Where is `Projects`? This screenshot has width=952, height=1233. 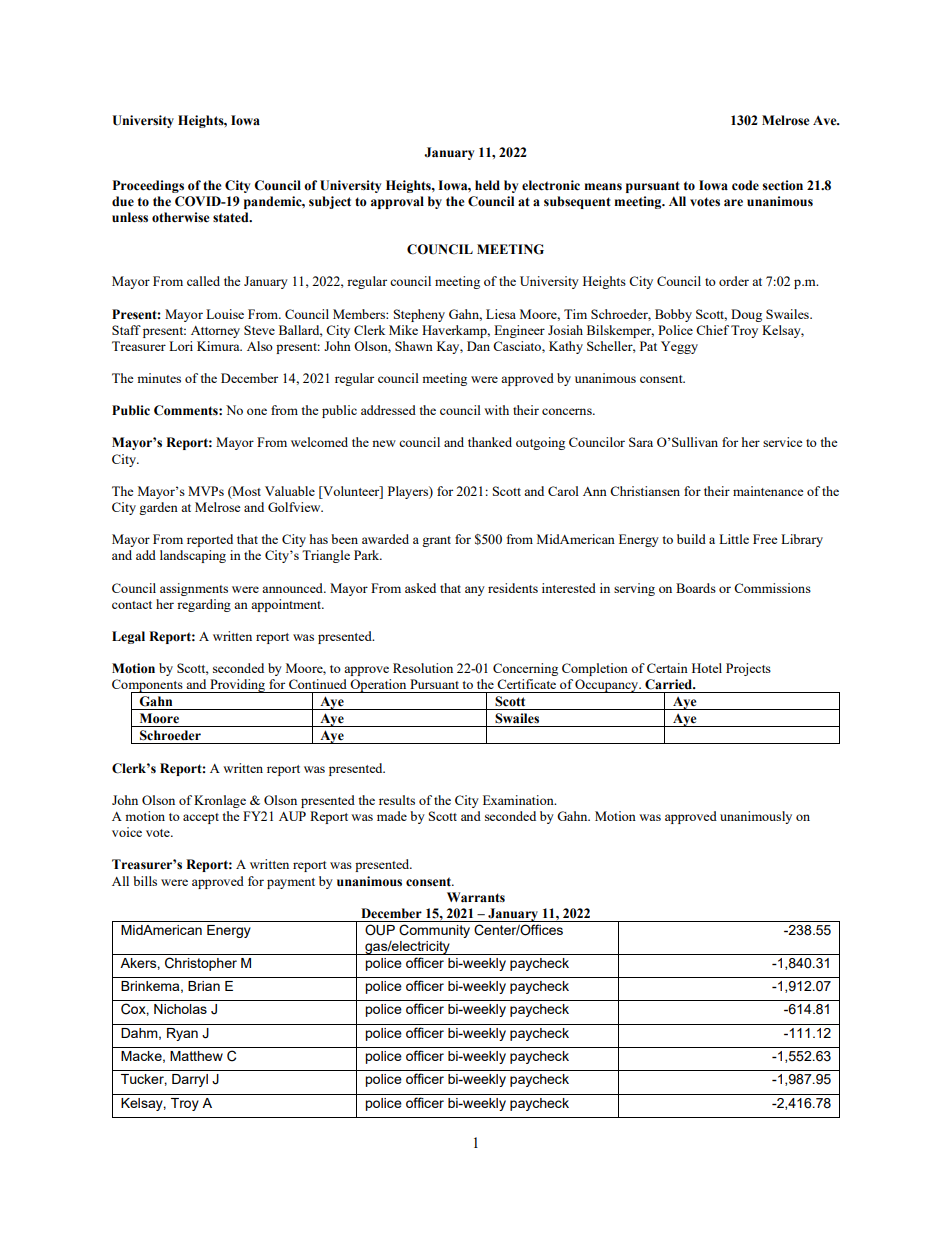 Projects is located at coordinates (748, 669).
